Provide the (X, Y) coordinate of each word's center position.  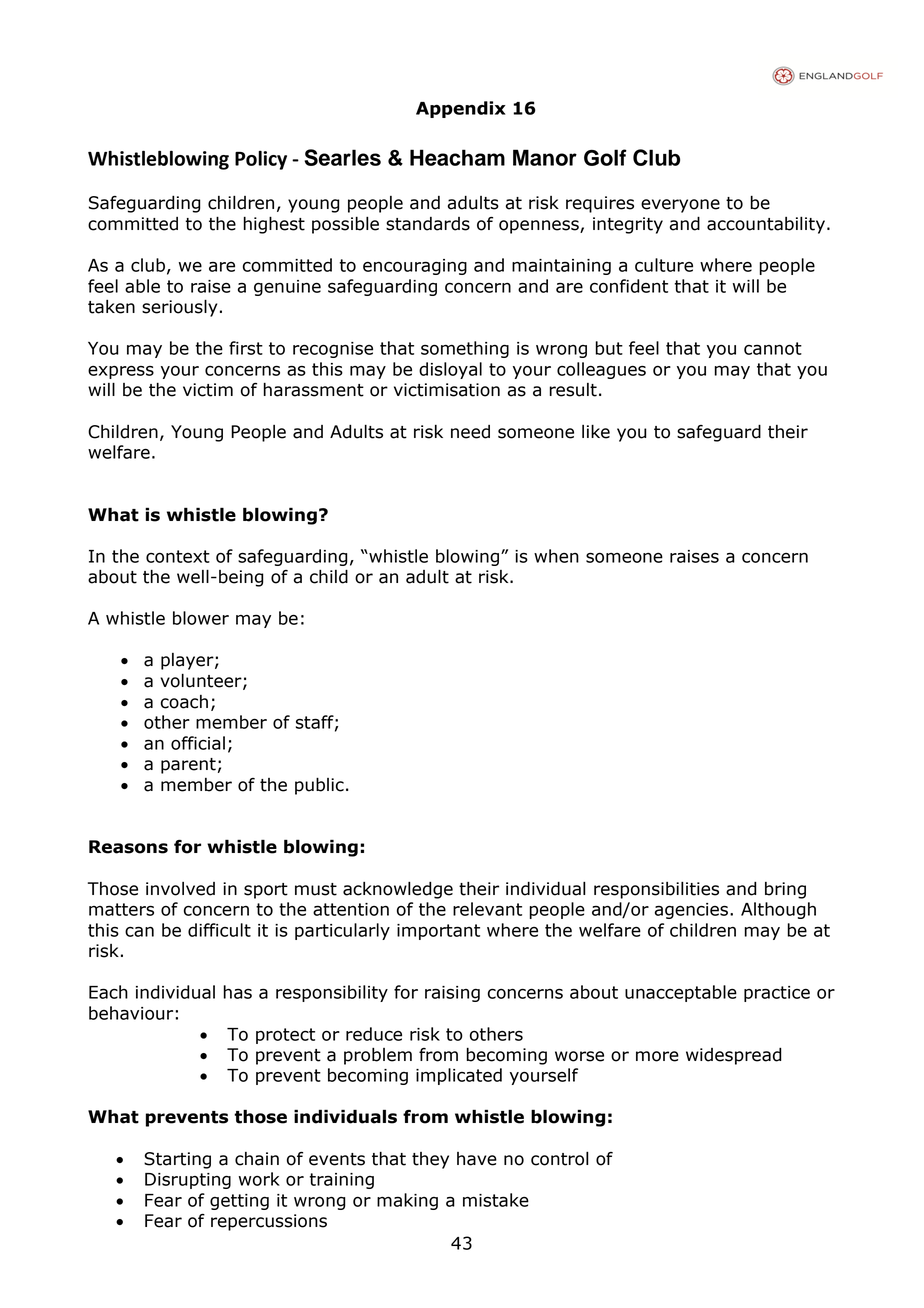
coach (184, 702)
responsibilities (656, 890)
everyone (680, 206)
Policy (261, 160)
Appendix (461, 109)
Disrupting (188, 1181)
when (556, 556)
